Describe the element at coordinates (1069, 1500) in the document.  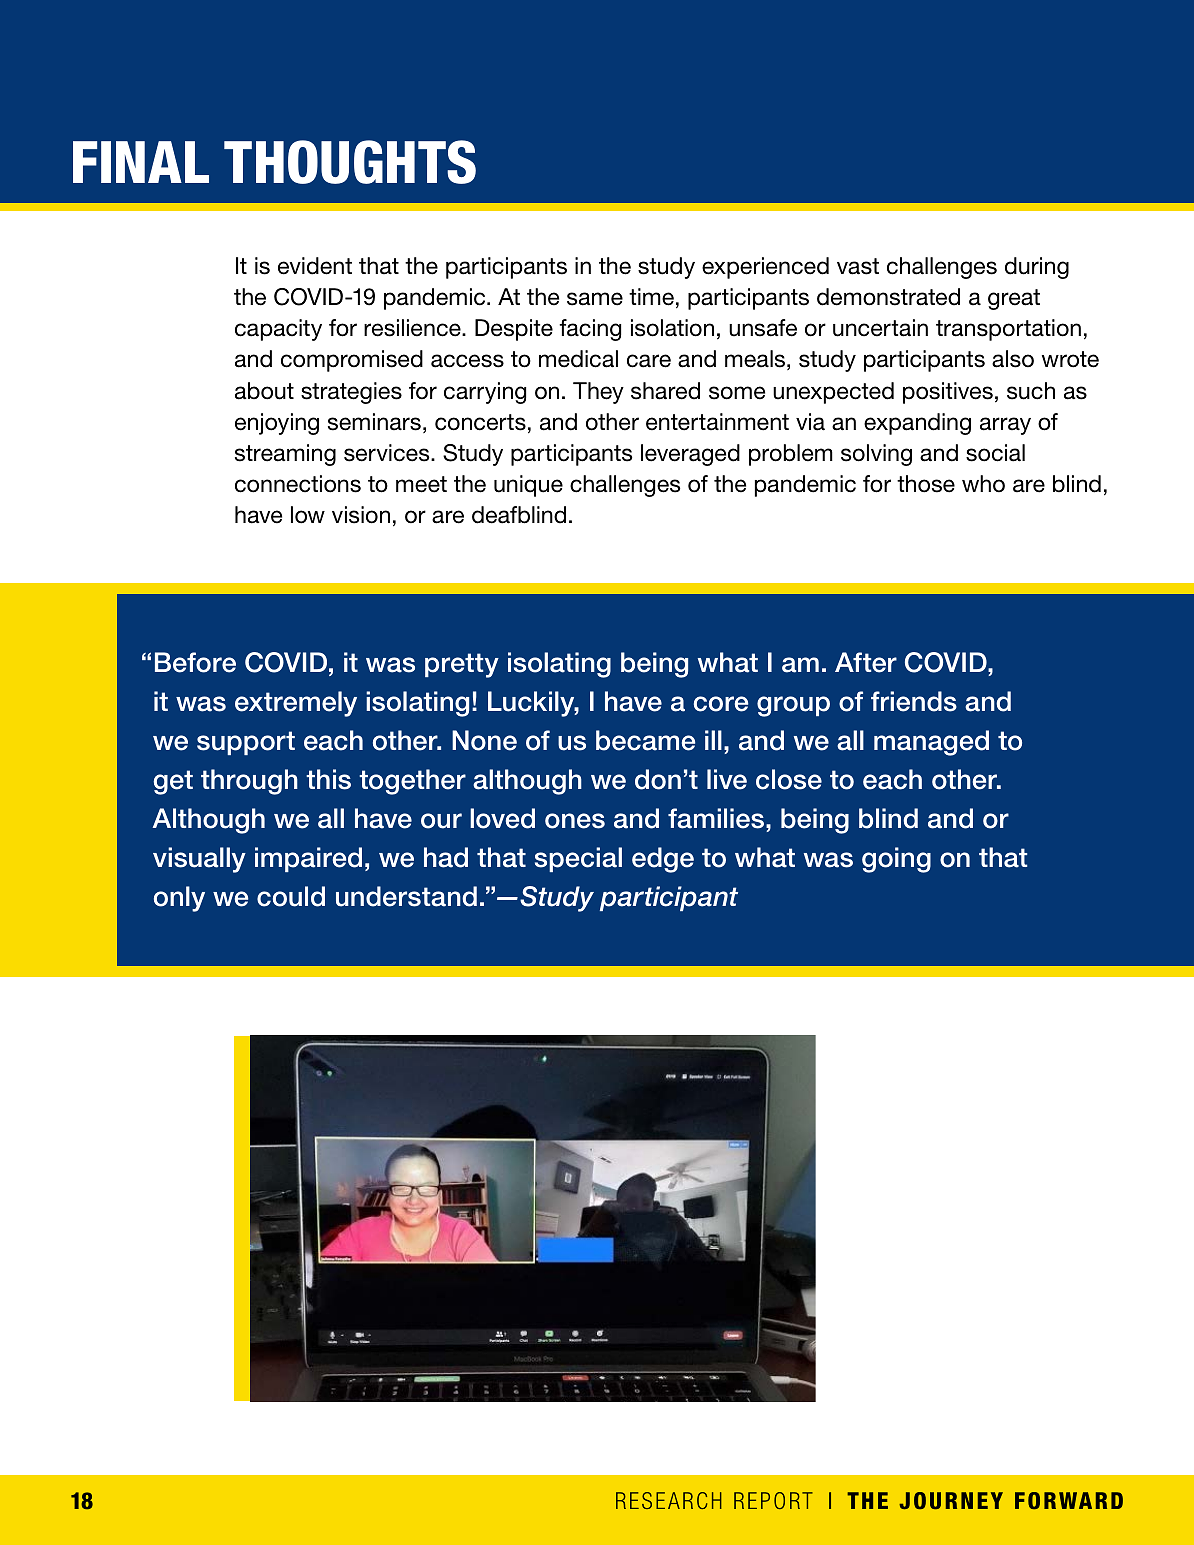
I see `FORWARD` at that location.
